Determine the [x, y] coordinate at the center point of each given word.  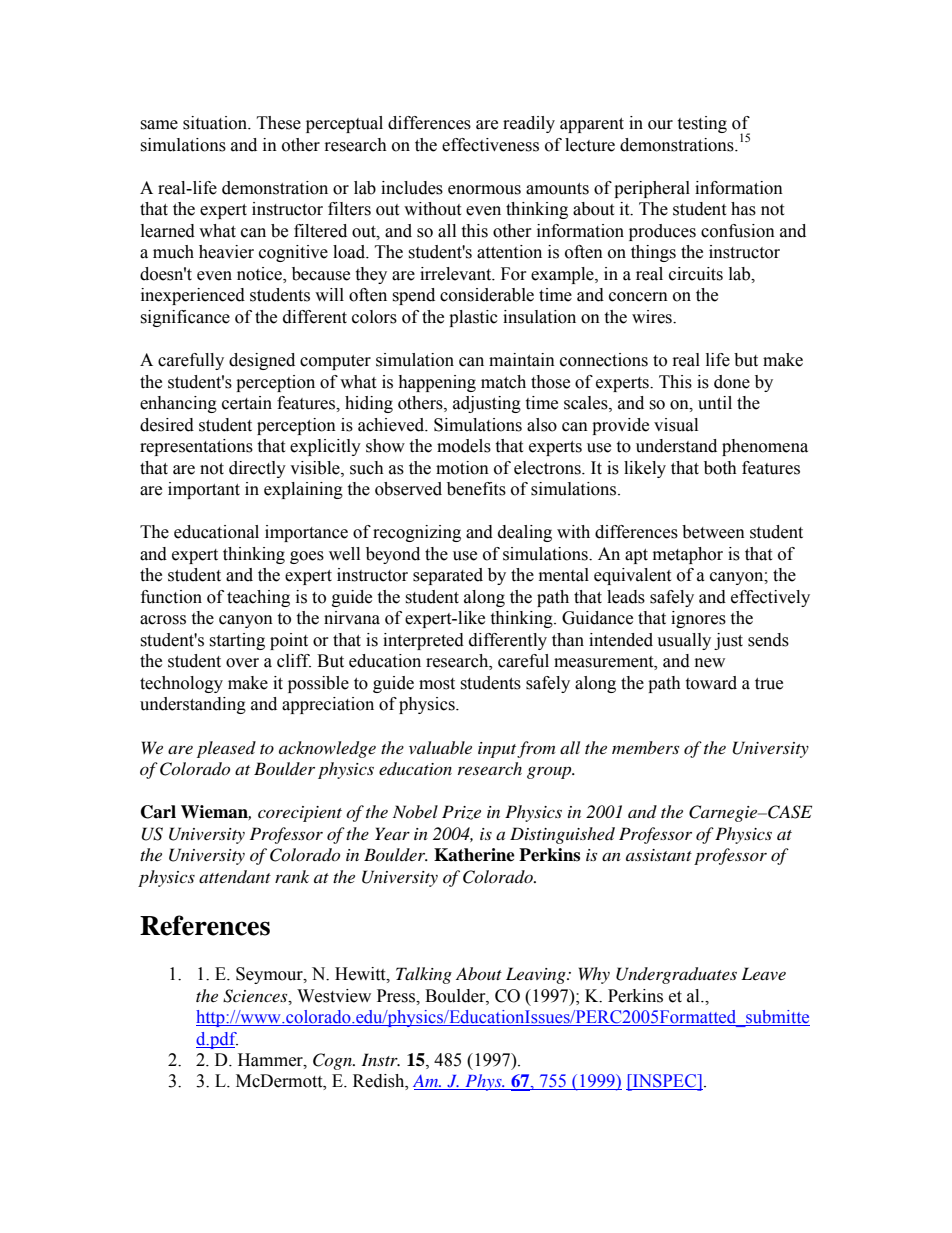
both [720, 468]
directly [257, 469]
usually [684, 641]
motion [462, 468]
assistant [659, 855]
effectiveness [490, 145]
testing [702, 124]
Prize [461, 812]
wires [653, 317]
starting [237, 641]
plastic [473, 318]
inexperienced [193, 296]
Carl [158, 812]
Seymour [270, 975]
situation [216, 123]
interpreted [423, 641]
